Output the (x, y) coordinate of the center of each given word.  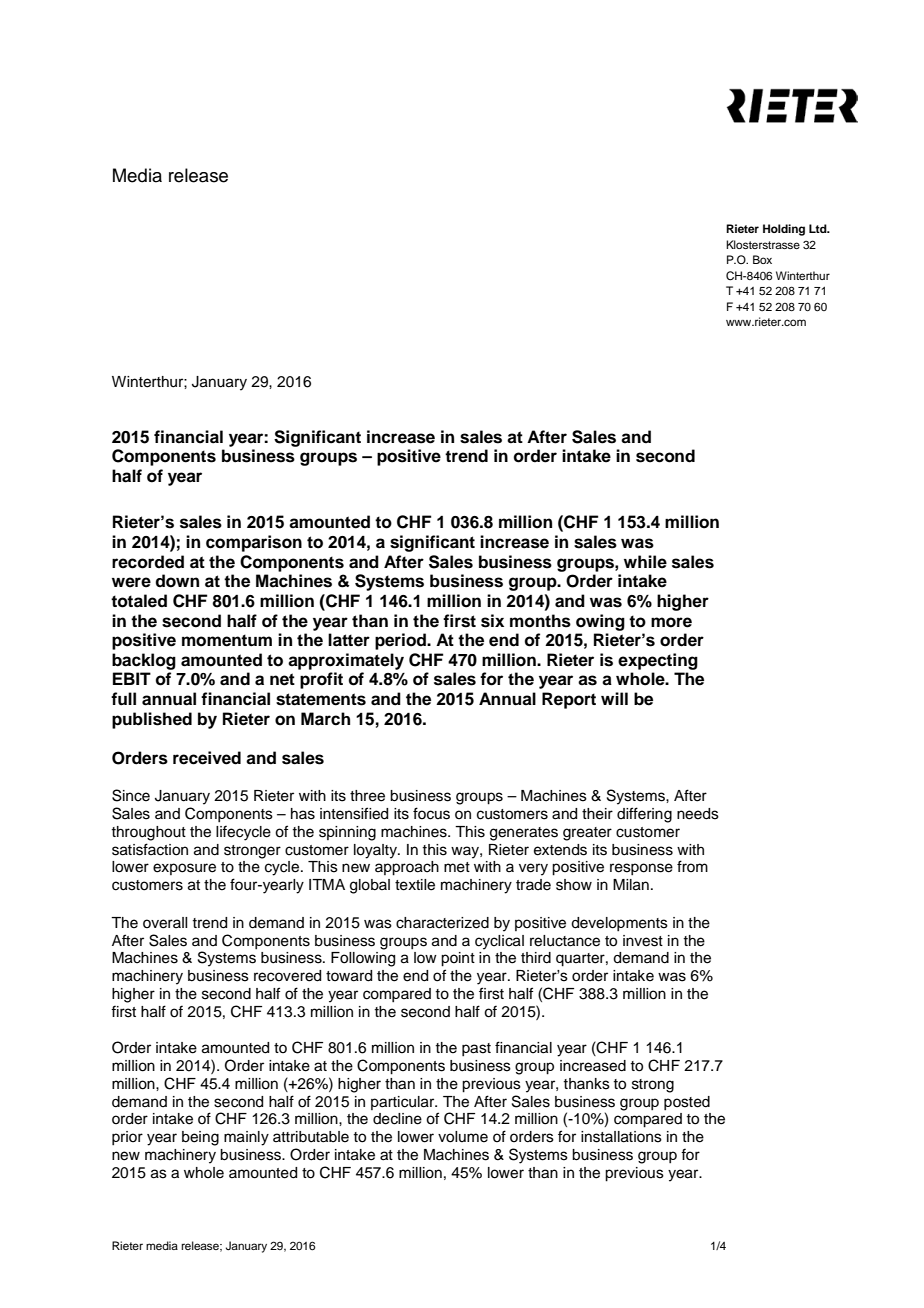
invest (643, 941)
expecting (658, 661)
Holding (784, 230)
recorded (148, 562)
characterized (442, 923)
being (200, 1138)
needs (698, 814)
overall (165, 923)
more (671, 622)
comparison (254, 543)
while (645, 562)
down (177, 581)
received (207, 758)
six (492, 621)
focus (431, 813)
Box (762, 259)
